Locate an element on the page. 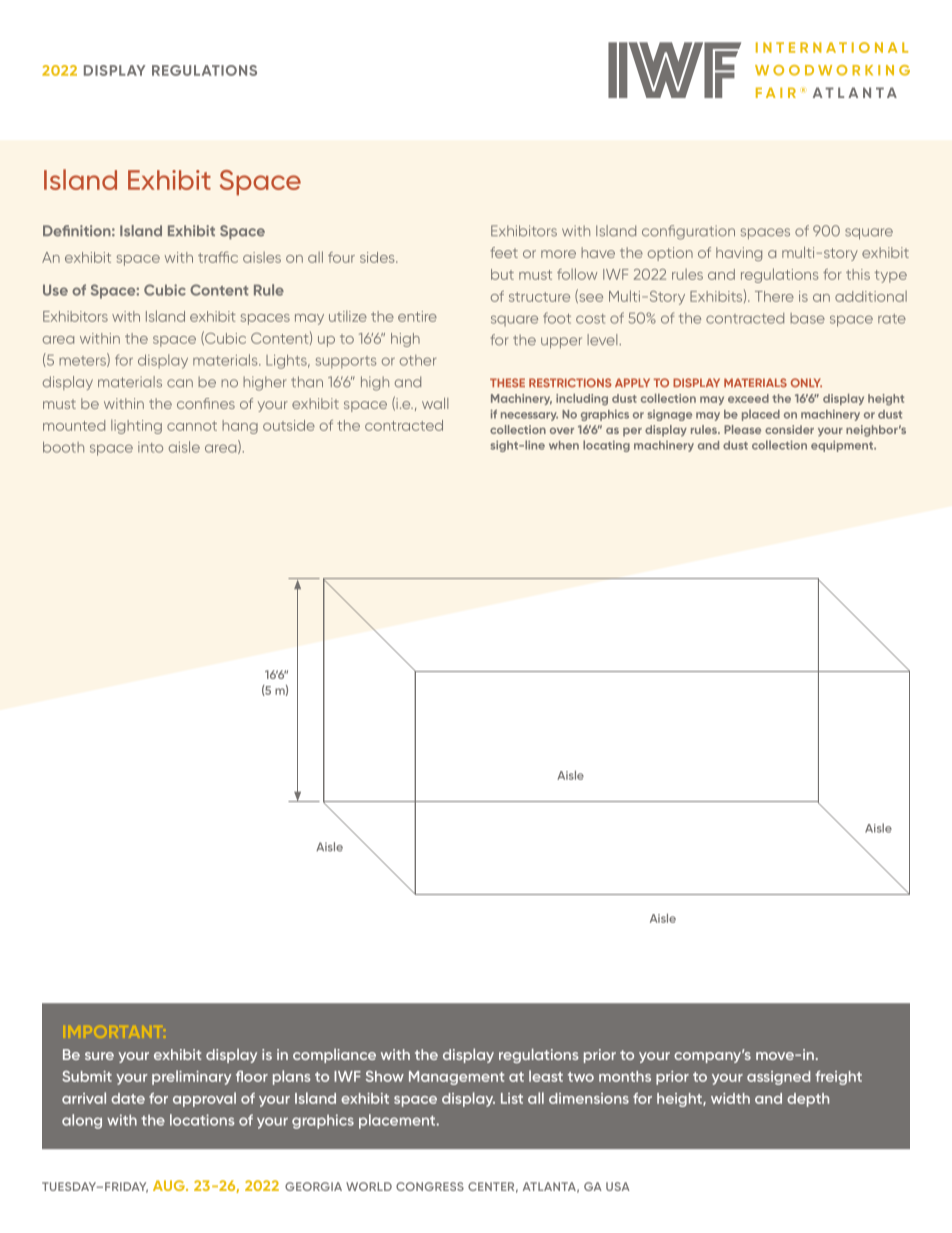 The width and height of the image is (952, 1233). traffic is located at coordinates (218, 257).
